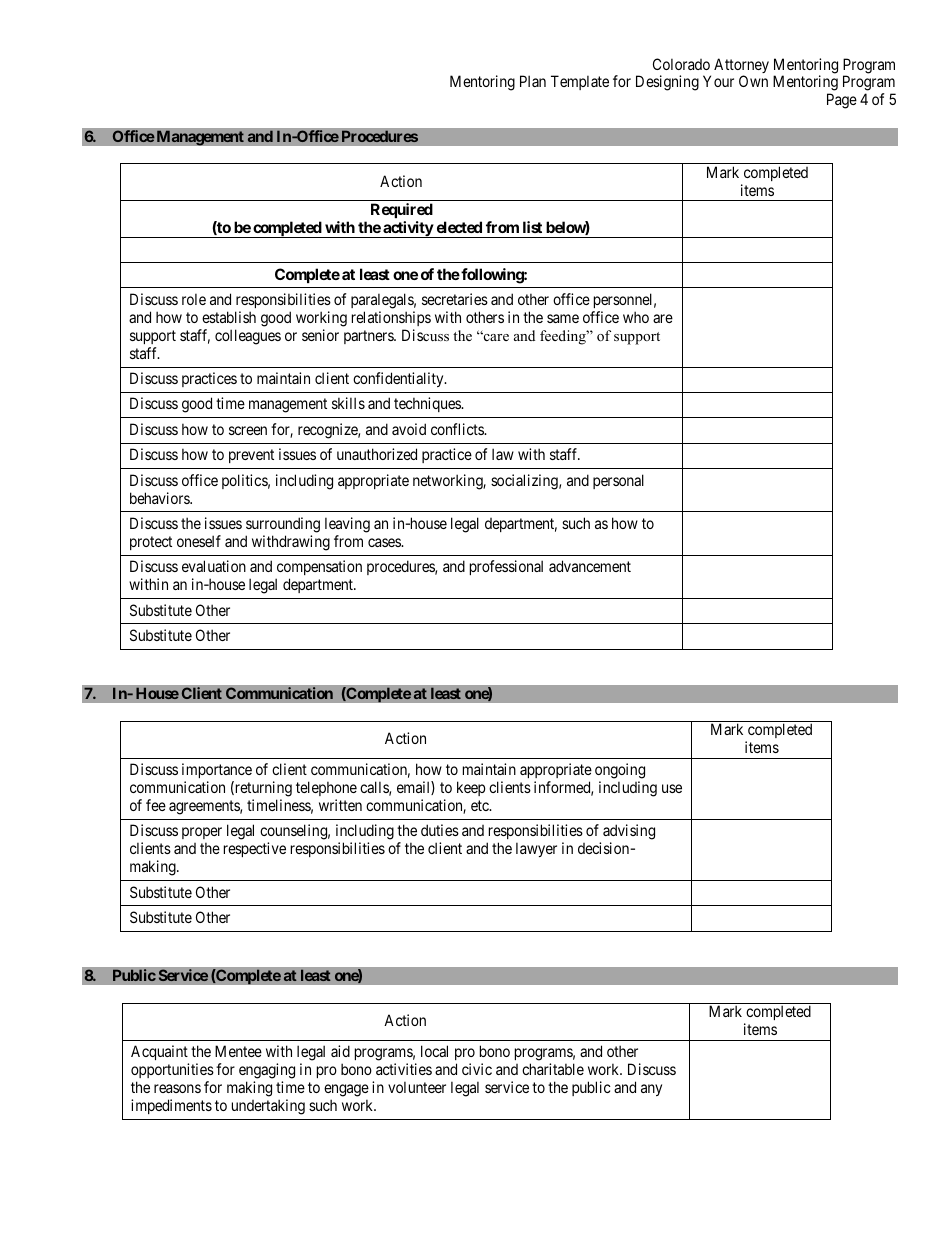 The width and height of the screenshot is (952, 1233). I want to click on advancement, so click(590, 566).
